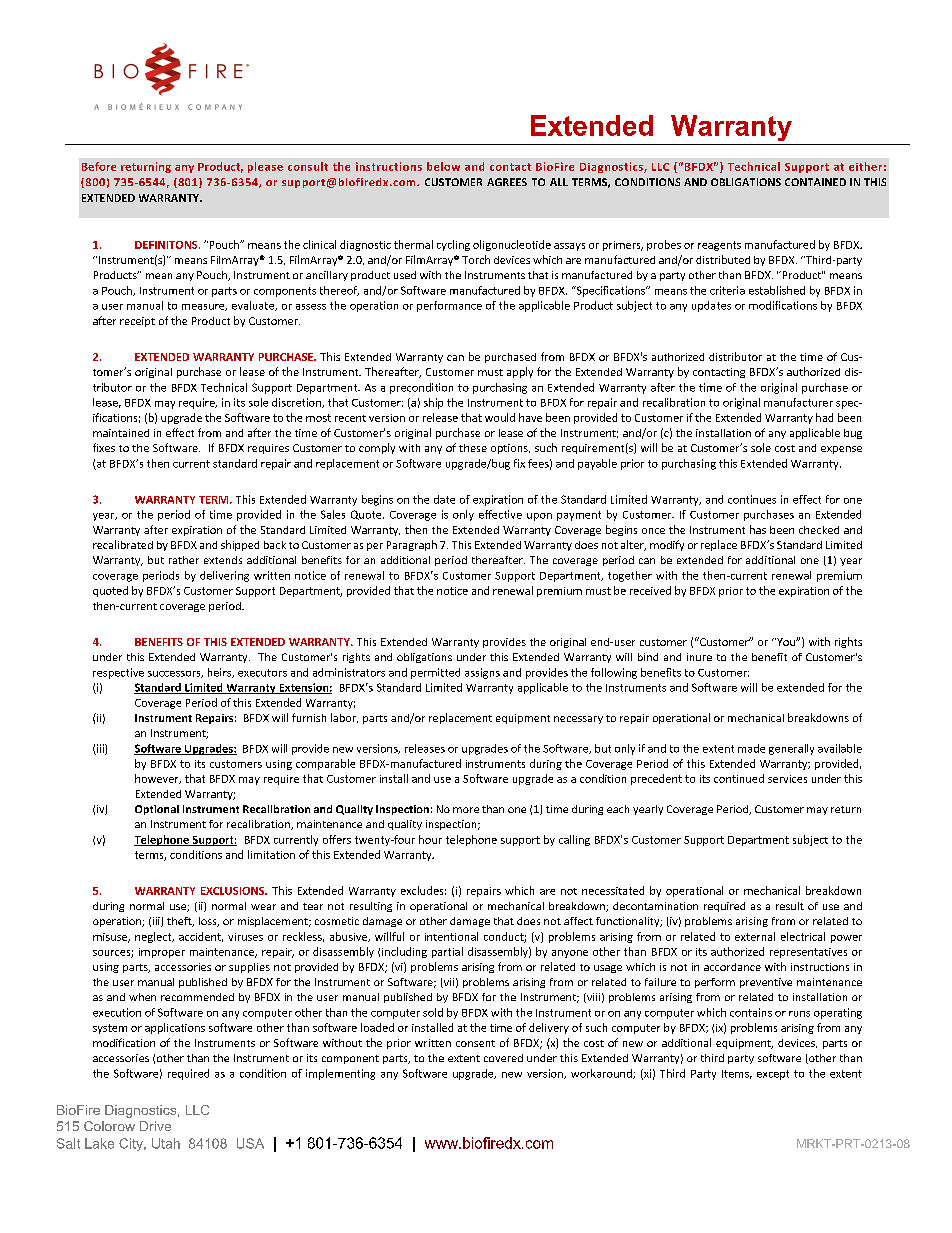  I want to click on covered, so click(503, 1058).
